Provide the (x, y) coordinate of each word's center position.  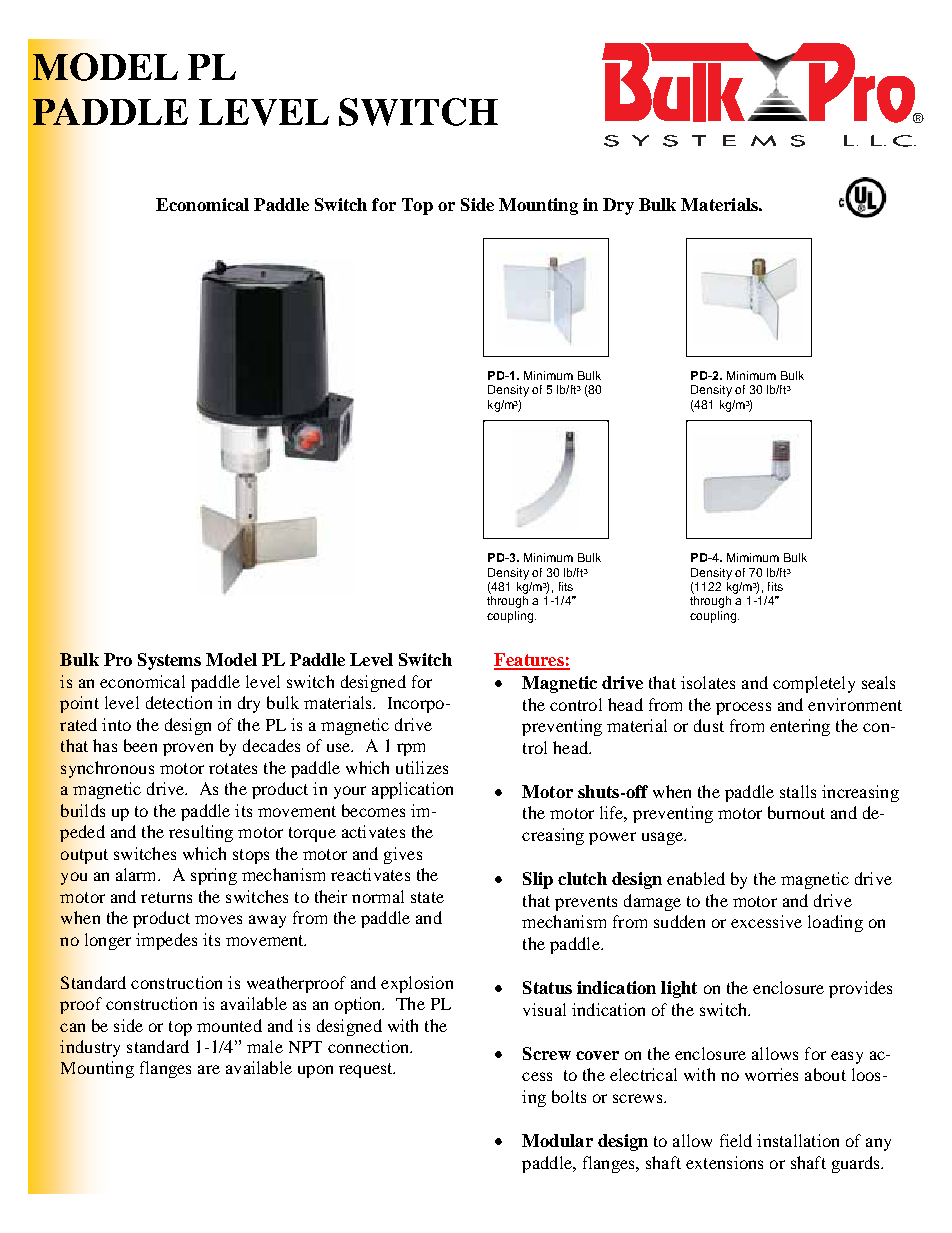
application (412, 790)
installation (798, 1140)
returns (166, 897)
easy (847, 1057)
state (427, 897)
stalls (798, 791)
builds (83, 810)
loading (835, 923)
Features (530, 661)
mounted (229, 1025)
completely (814, 684)
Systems (169, 661)
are (209, 1069)
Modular (557, 1140)
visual (544, 1009)
